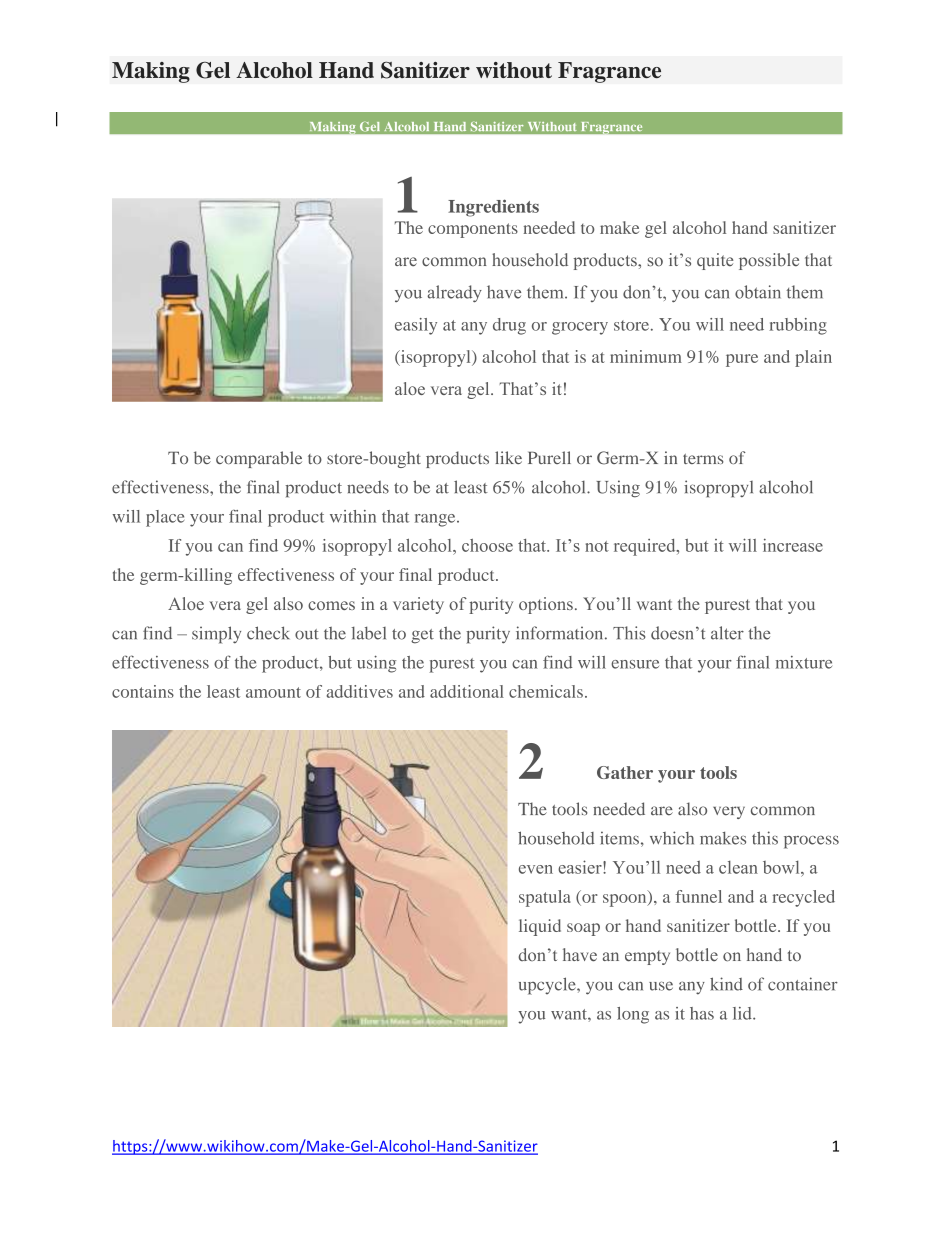 Image resolution: width=952 pixels, height=1233 pixels. I want to click on liquid, so click(540, 927).
